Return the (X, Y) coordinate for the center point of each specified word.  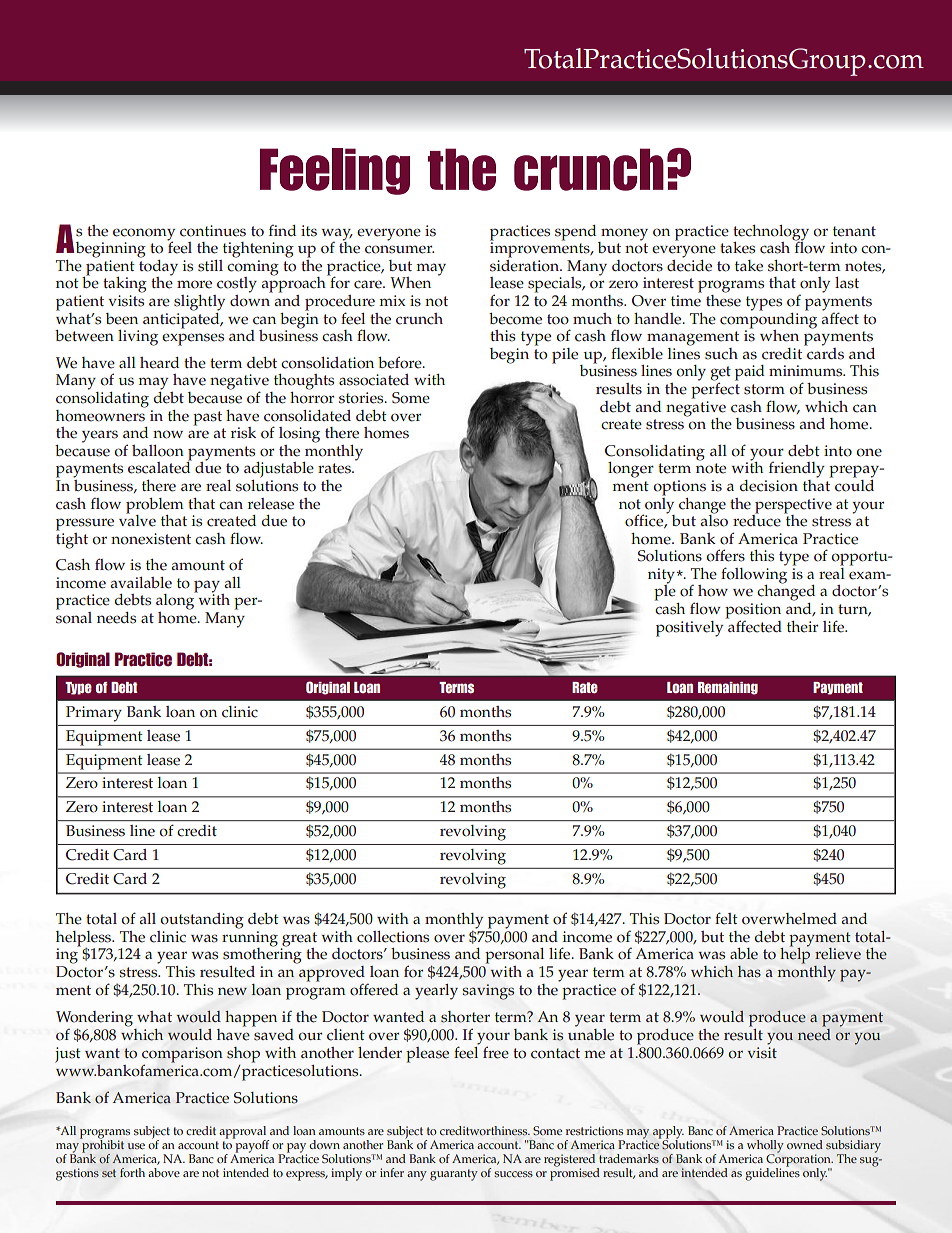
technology (771, 234)
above (164, 1172)
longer (631, 470)
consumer (399, 249)
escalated (160, 467)
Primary (94, 714)
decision (769, 486)
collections (393, 937)
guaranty (454, 1175)
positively (691, 627)
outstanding (202, 921)
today (158, 267)
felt (726, 918)
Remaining (728, 688)
